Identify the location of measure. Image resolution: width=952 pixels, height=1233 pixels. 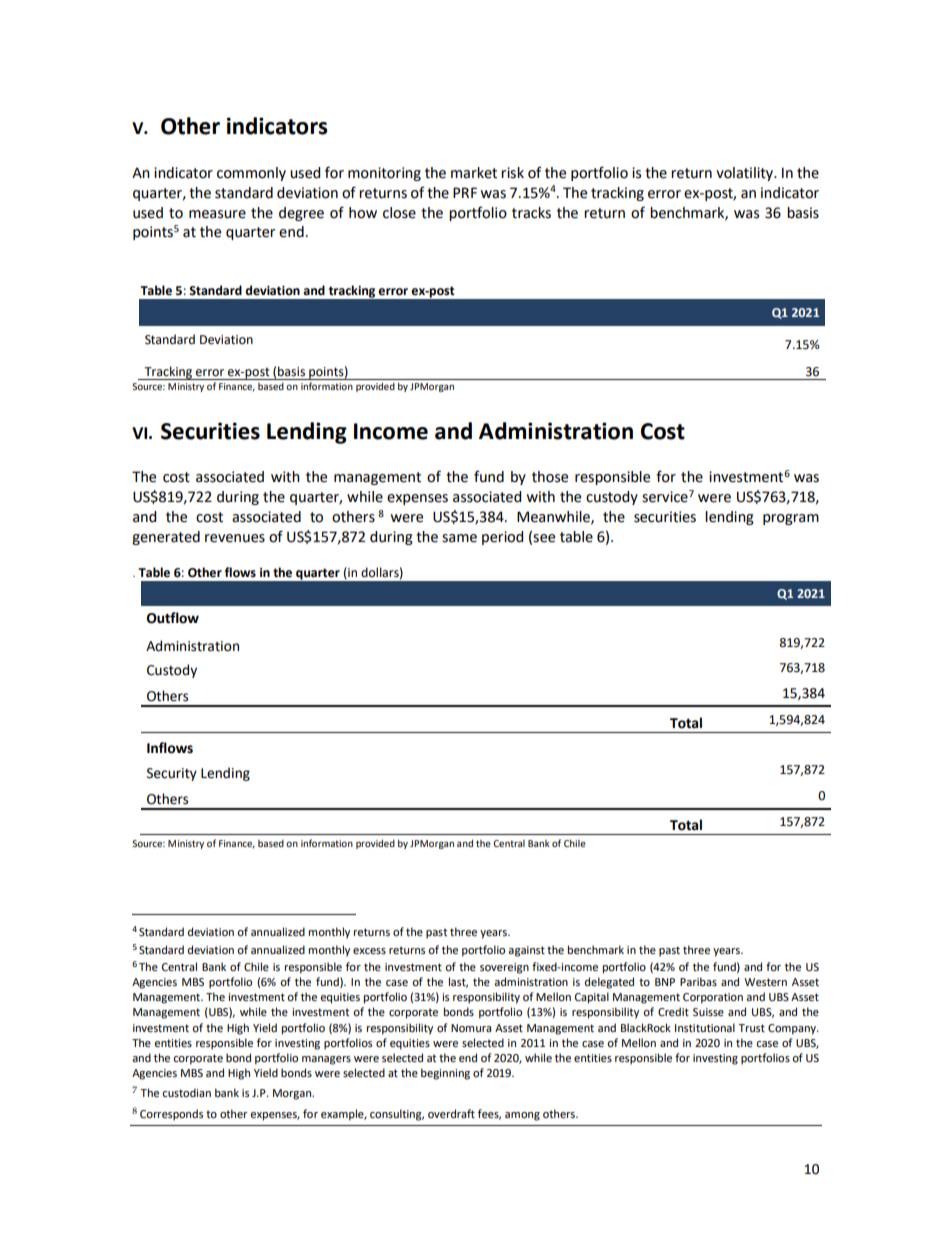
(217, 214).
